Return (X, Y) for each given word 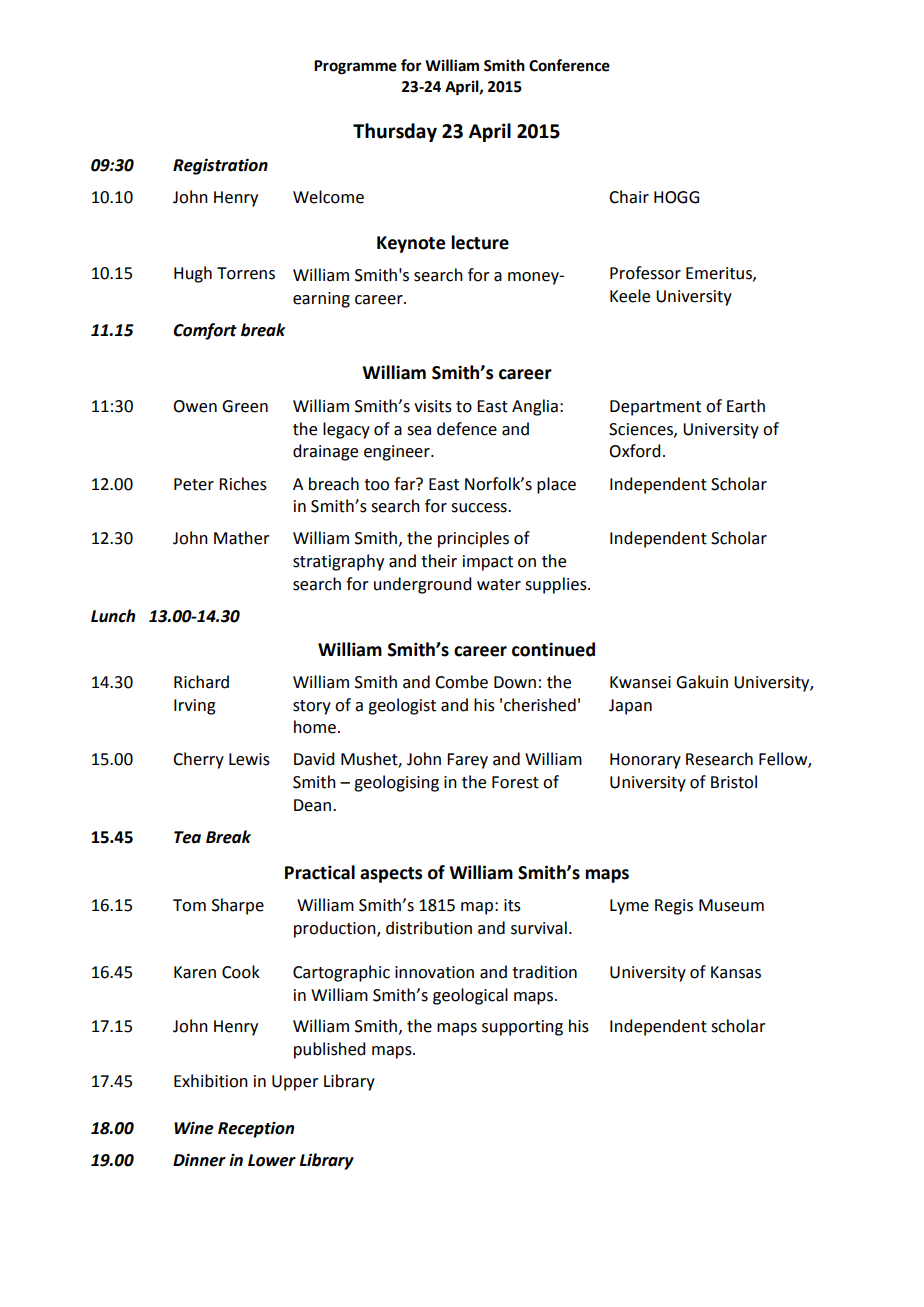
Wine (194, 1128)
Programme (355, 67)
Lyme (629, 907)
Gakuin (702, 682)
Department (655, 408)
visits (433, 406)
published (329, 1050)
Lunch (113, 616)
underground (422, 585)
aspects (391, 875)
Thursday (395, 132)
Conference (569, 65)
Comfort (205, 331)
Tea (187, 837)
